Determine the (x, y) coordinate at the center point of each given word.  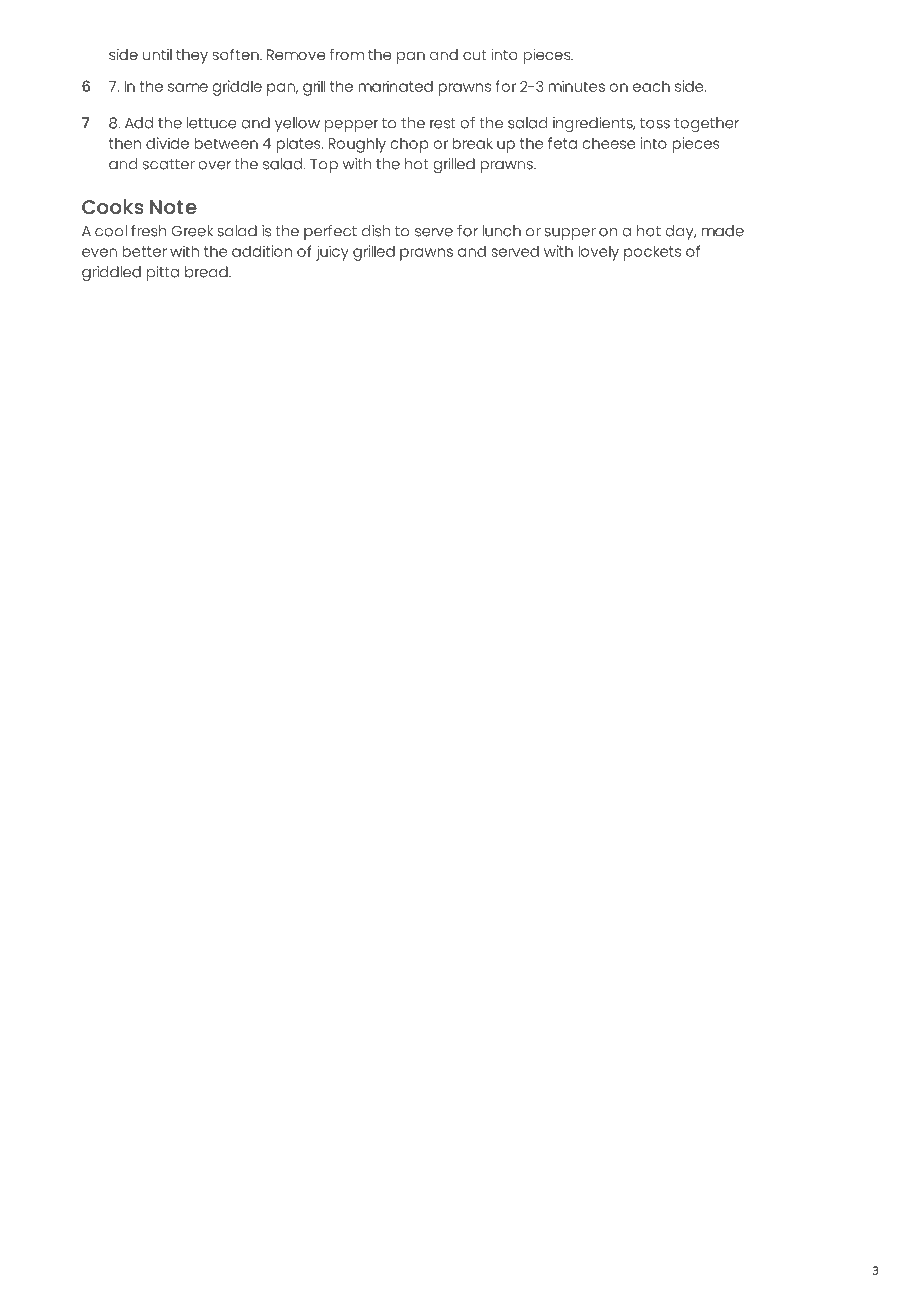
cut (475, 55)
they (192, 56)
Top (324, 166)
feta (562, 143)
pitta (163, 273)
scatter (169, 164)
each (651, 86)
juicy (332, 253)
